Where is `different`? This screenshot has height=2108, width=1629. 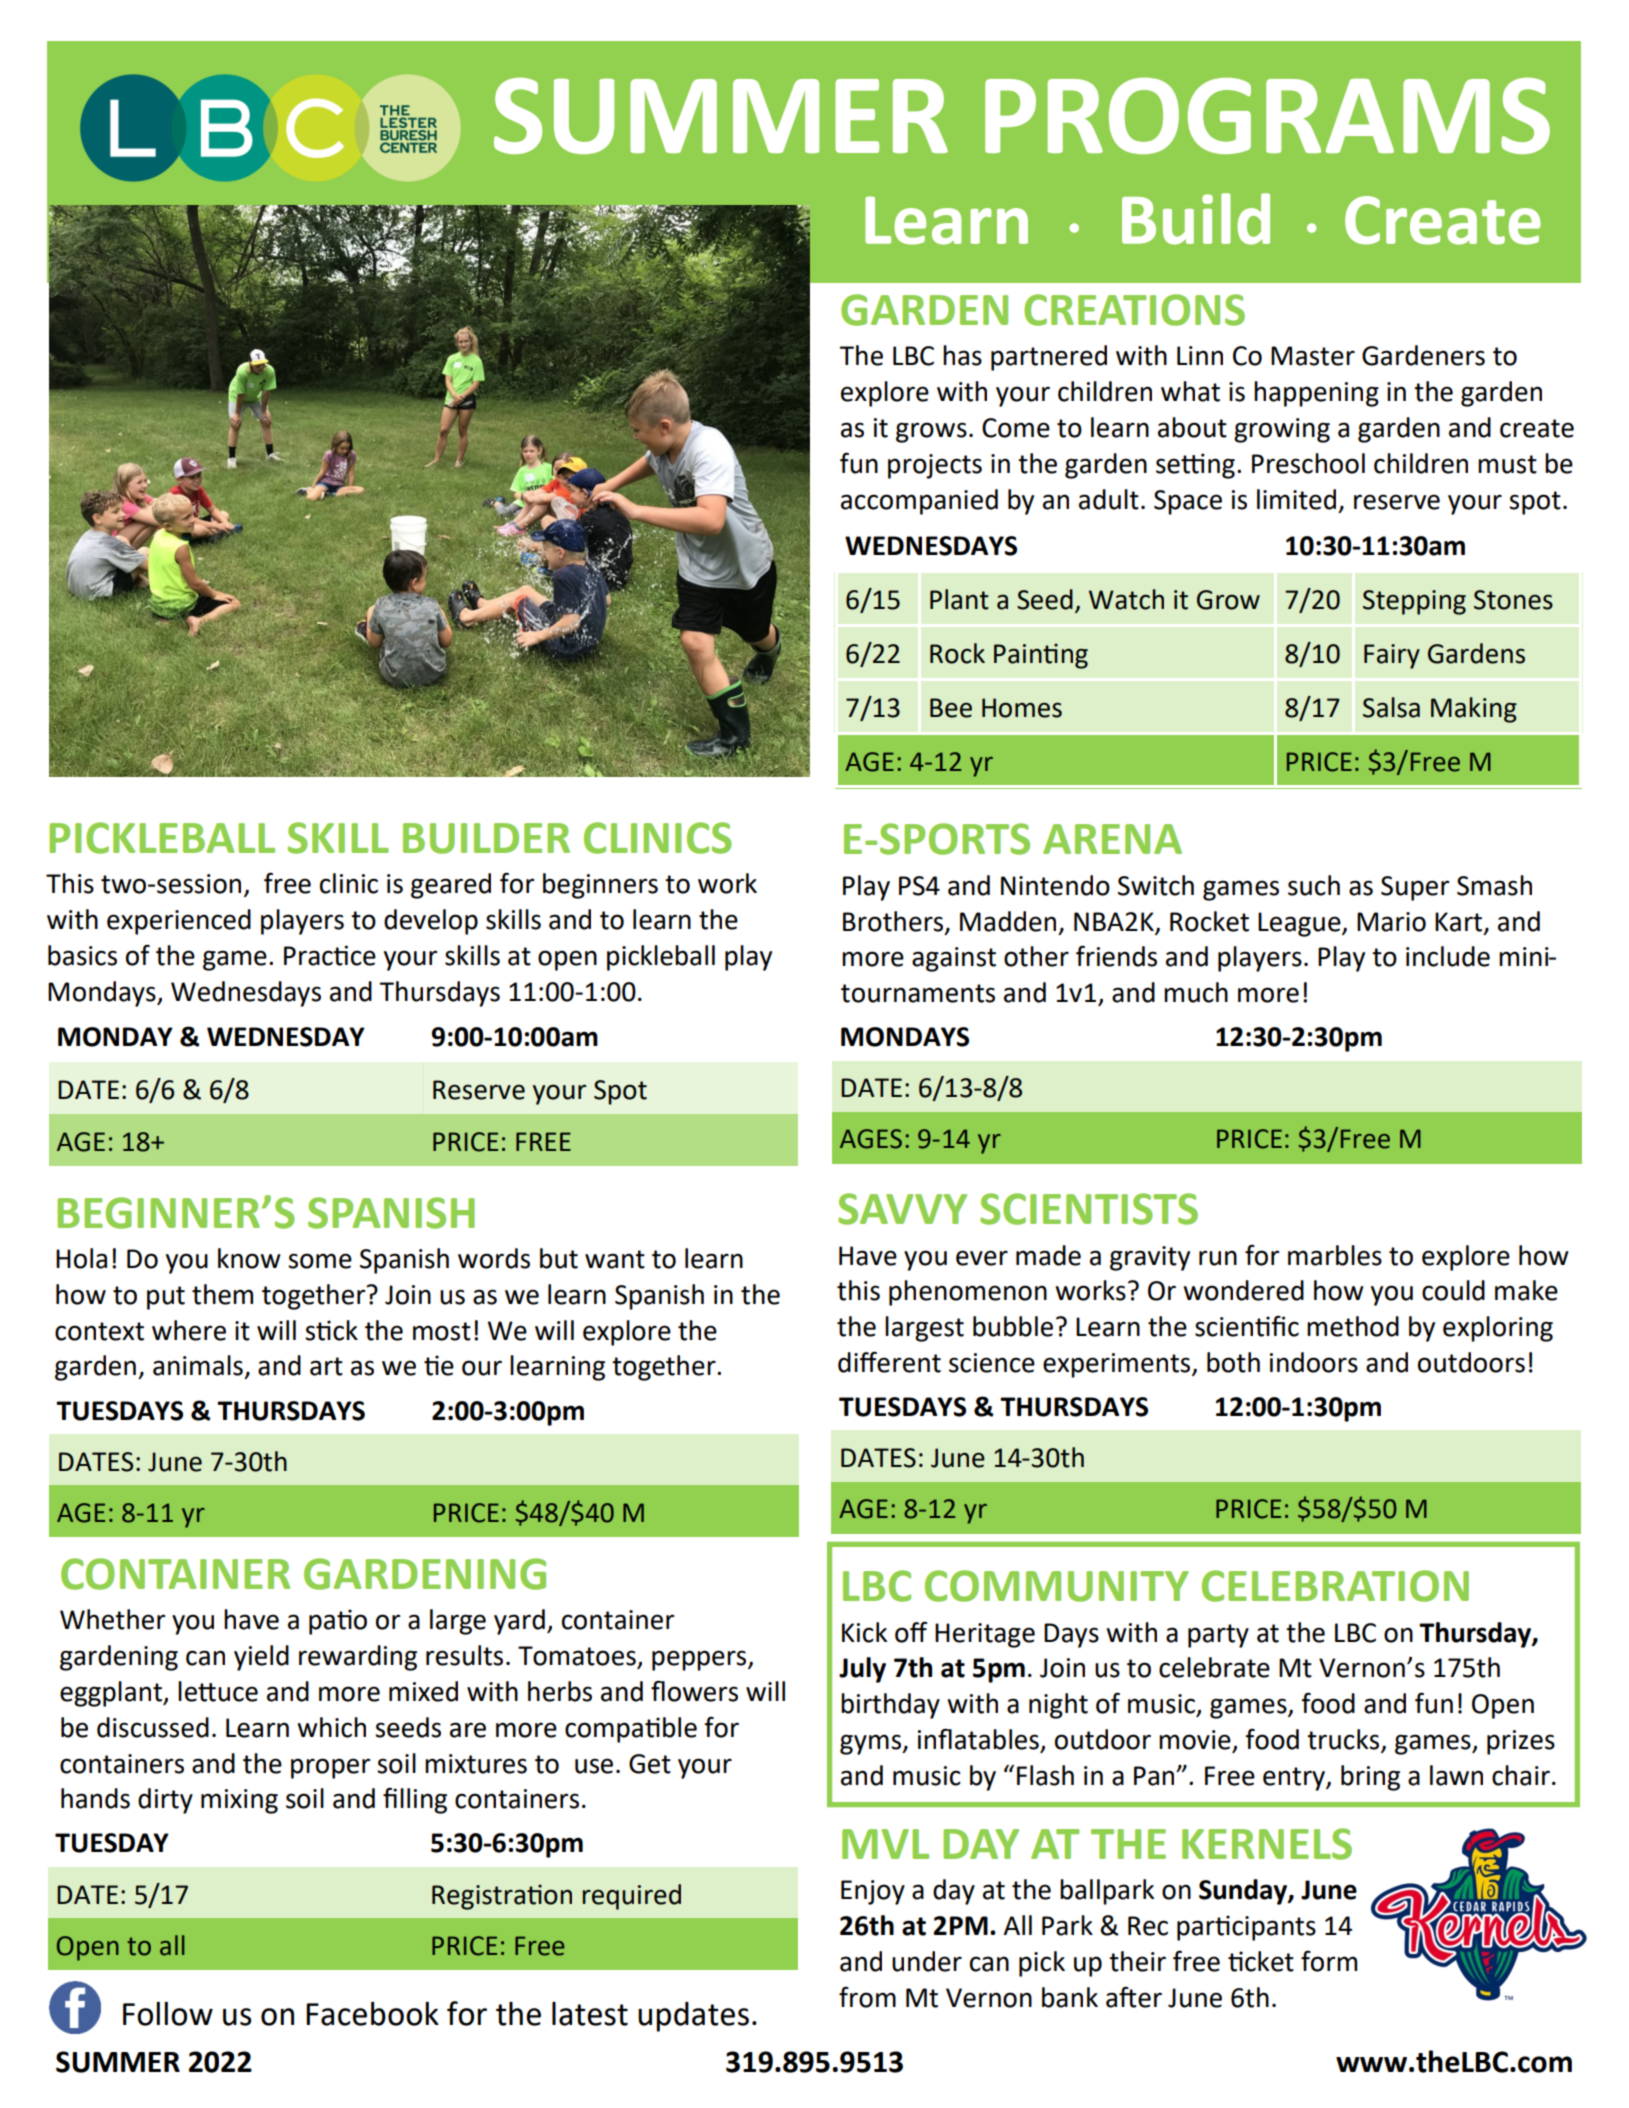
different is located at coordinates (889, 1362).
